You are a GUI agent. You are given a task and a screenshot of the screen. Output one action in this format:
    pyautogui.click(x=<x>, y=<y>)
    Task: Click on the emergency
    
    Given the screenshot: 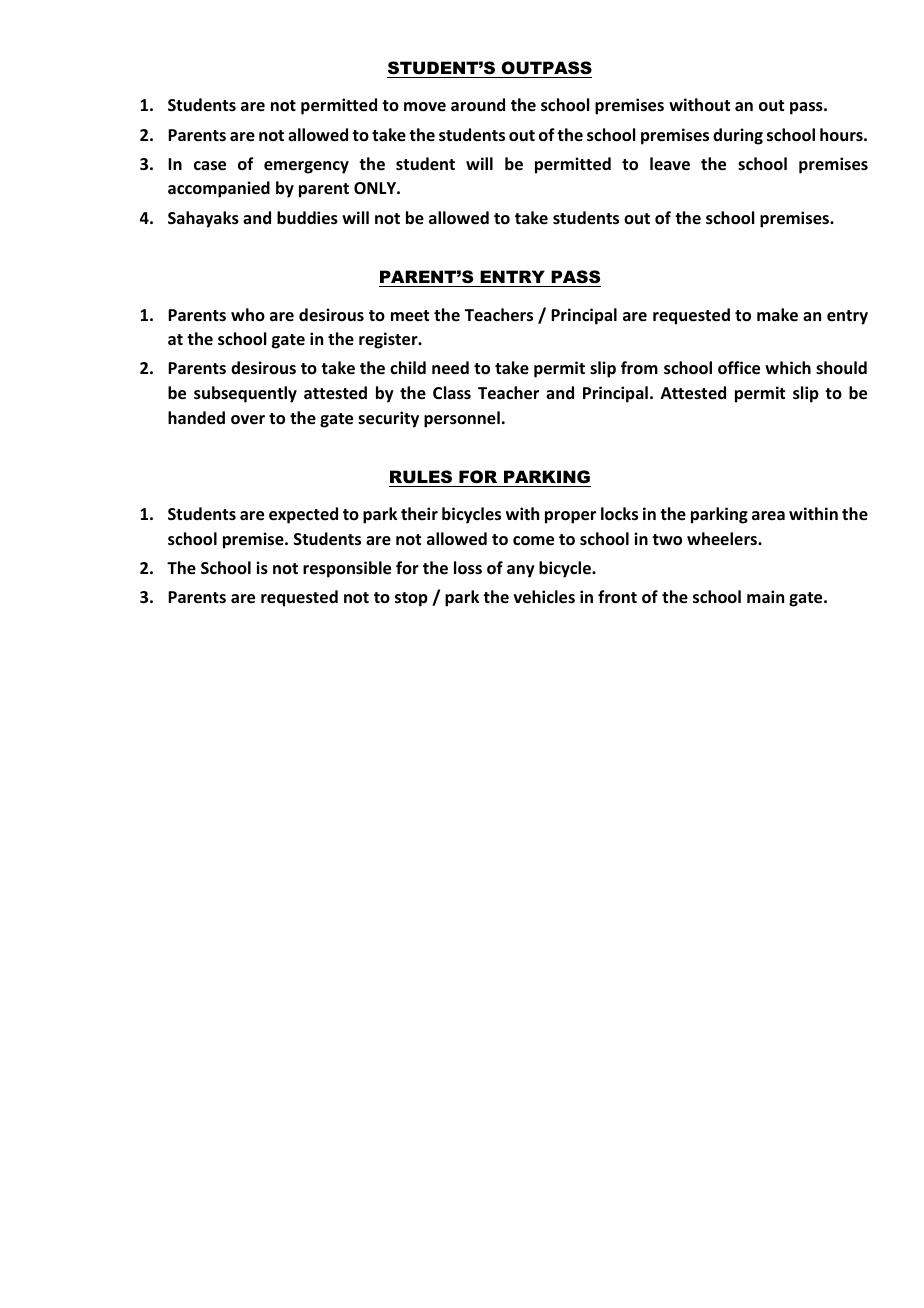 What is the action you would take?
    pyautogui.click(x=306, y=167)
